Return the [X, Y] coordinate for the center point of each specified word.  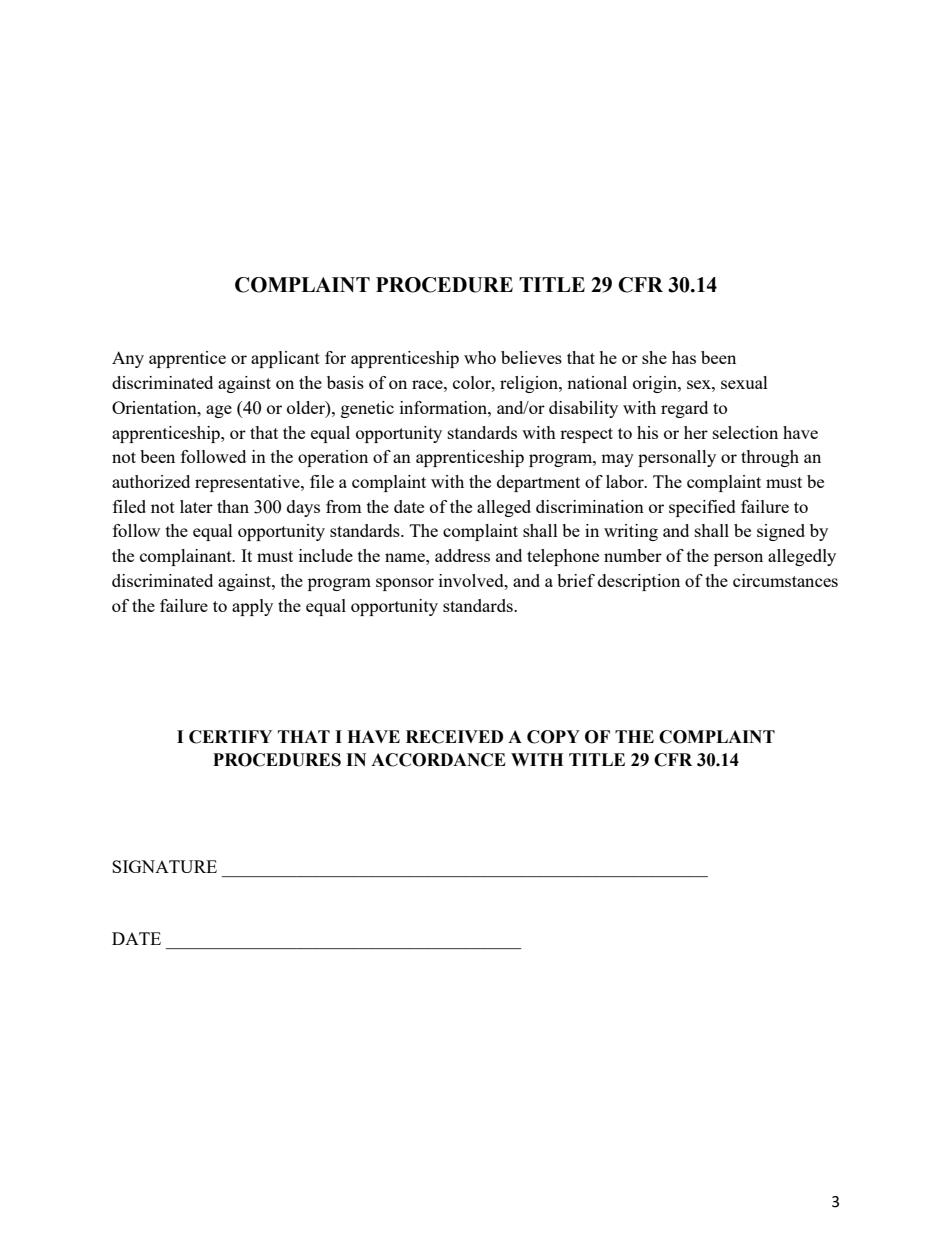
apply [252, 607]
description [639, 582]
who [480, 357]
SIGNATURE [164, 866]
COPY [553, 737]
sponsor [405, 584]
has [684, 357]
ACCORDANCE [438, 760]
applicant [285, 359]
